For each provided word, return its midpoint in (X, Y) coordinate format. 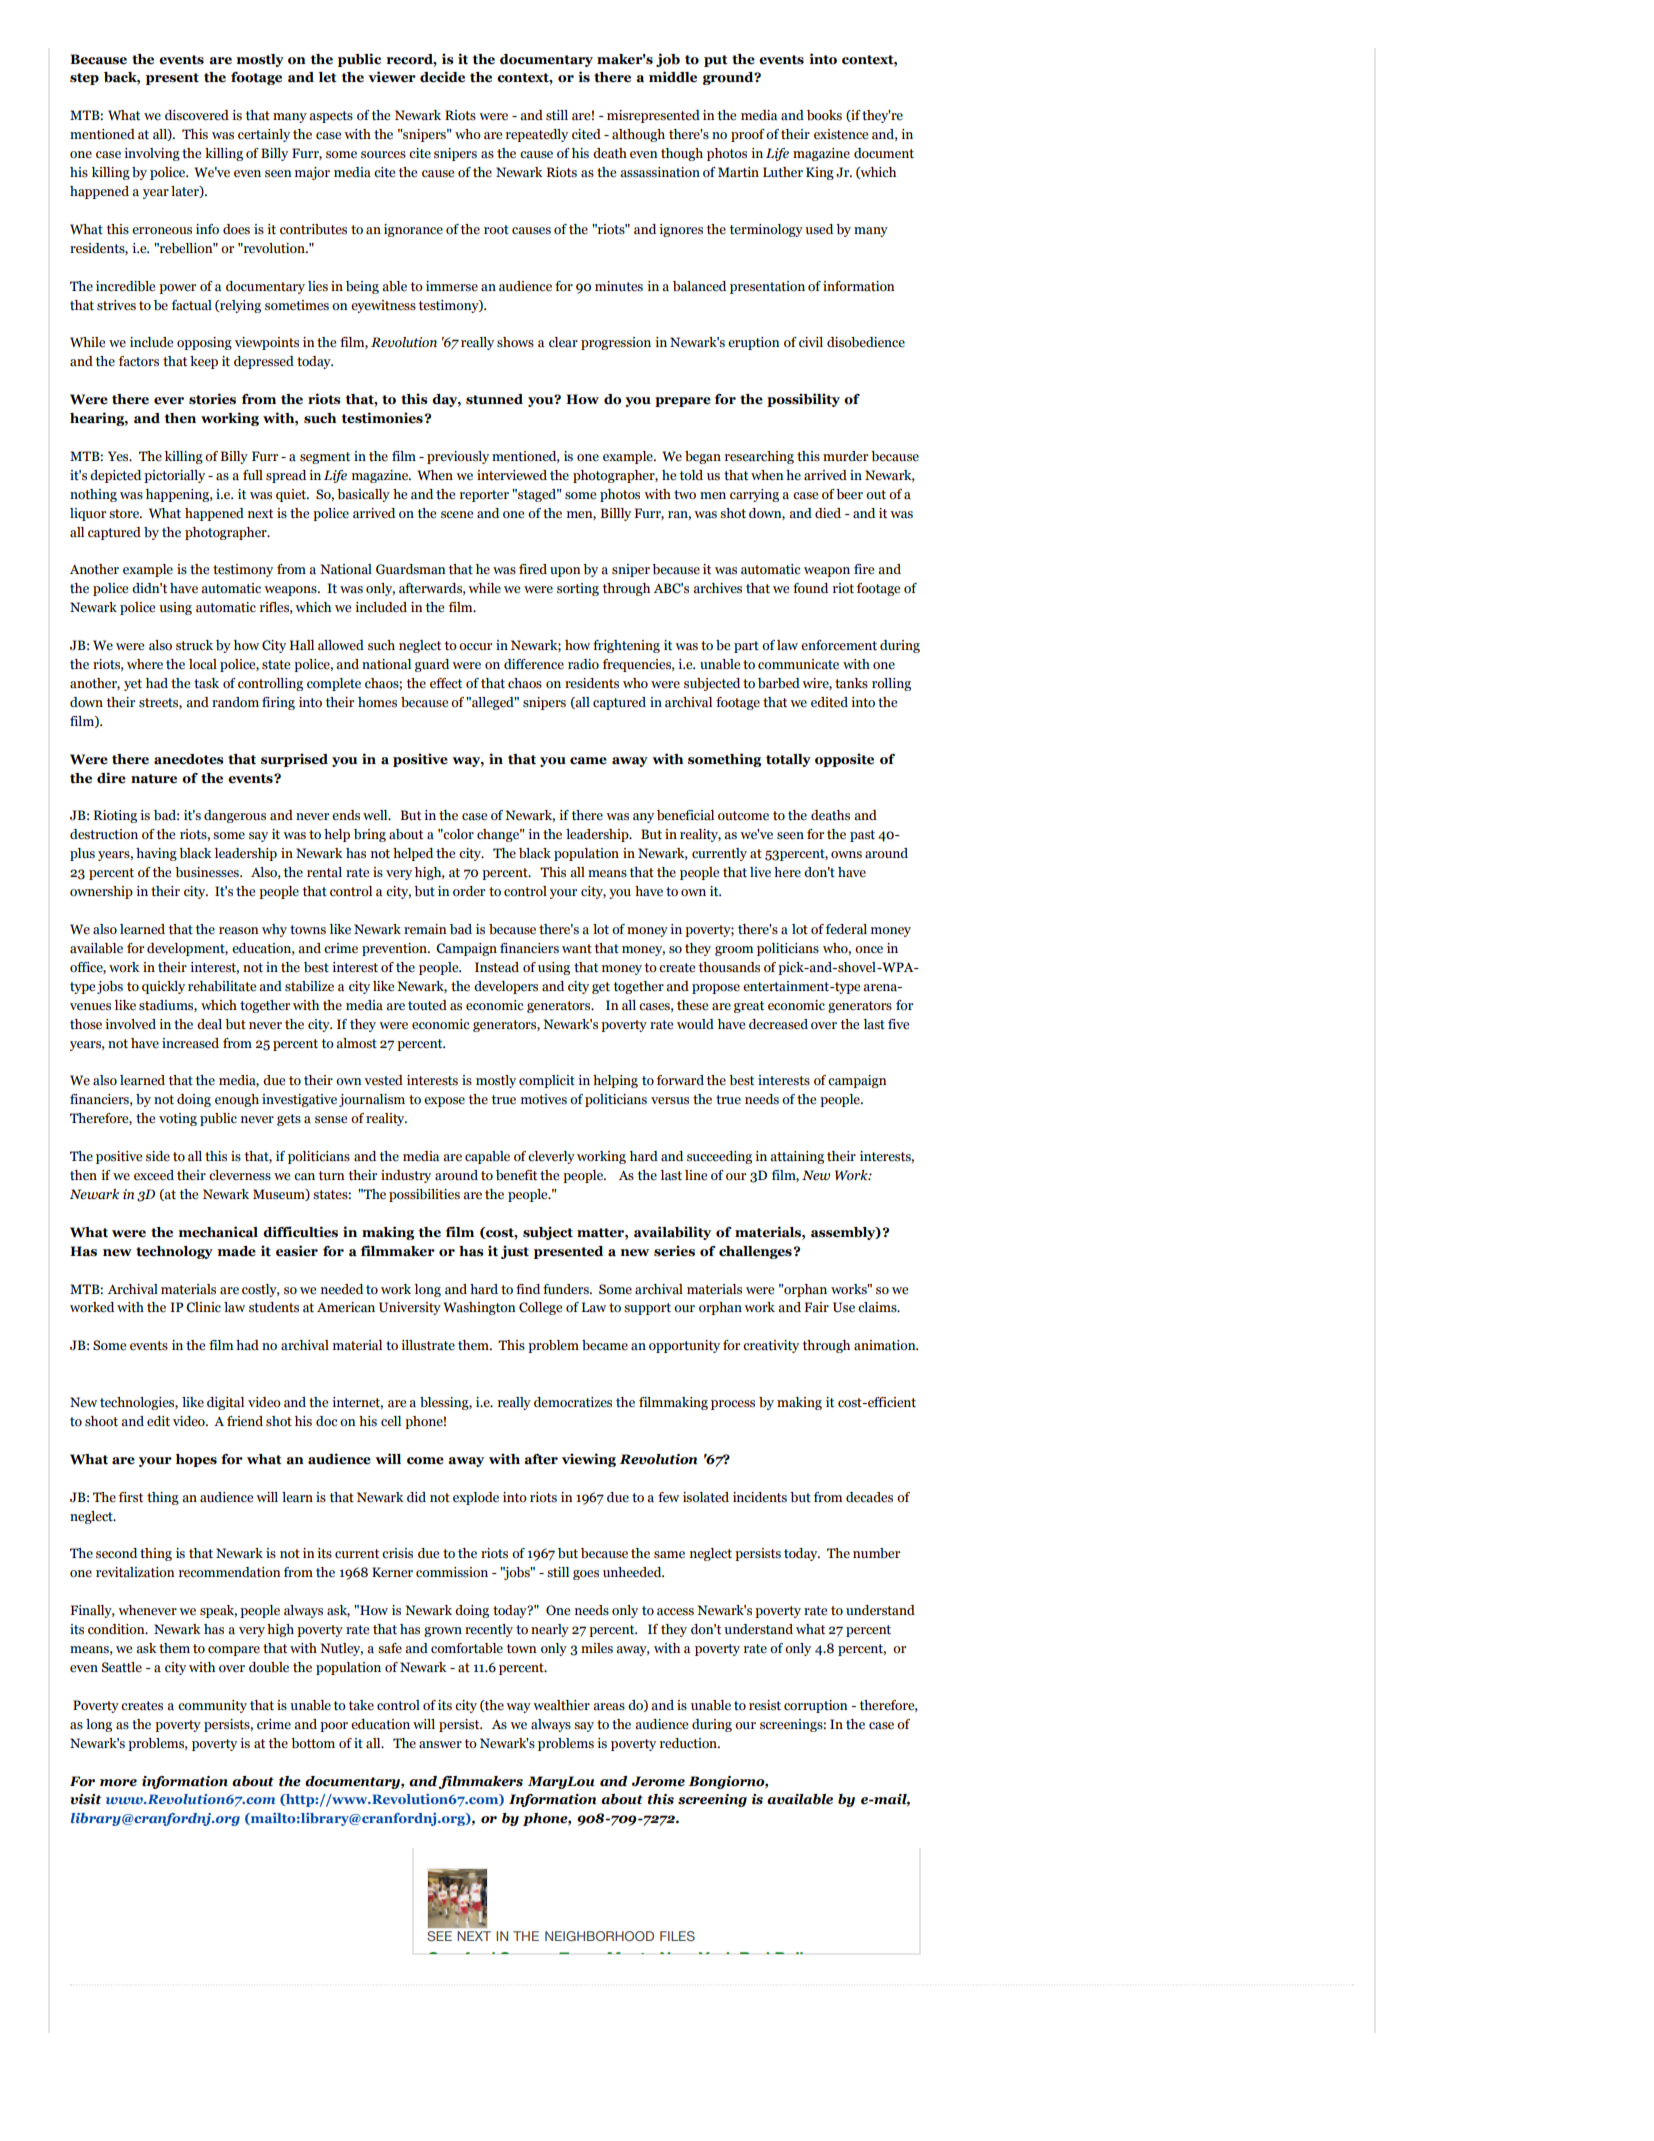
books (824, 115)
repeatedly (537, 135)
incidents (760, 1497)
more (118, 1783)
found (810, 588)
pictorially (174, 476)
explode (476, 1498)
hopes (196, 1460)
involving (152, 154)
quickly (163, 987)
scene (457, 515)
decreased (778, 1024)
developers (506, 987)
